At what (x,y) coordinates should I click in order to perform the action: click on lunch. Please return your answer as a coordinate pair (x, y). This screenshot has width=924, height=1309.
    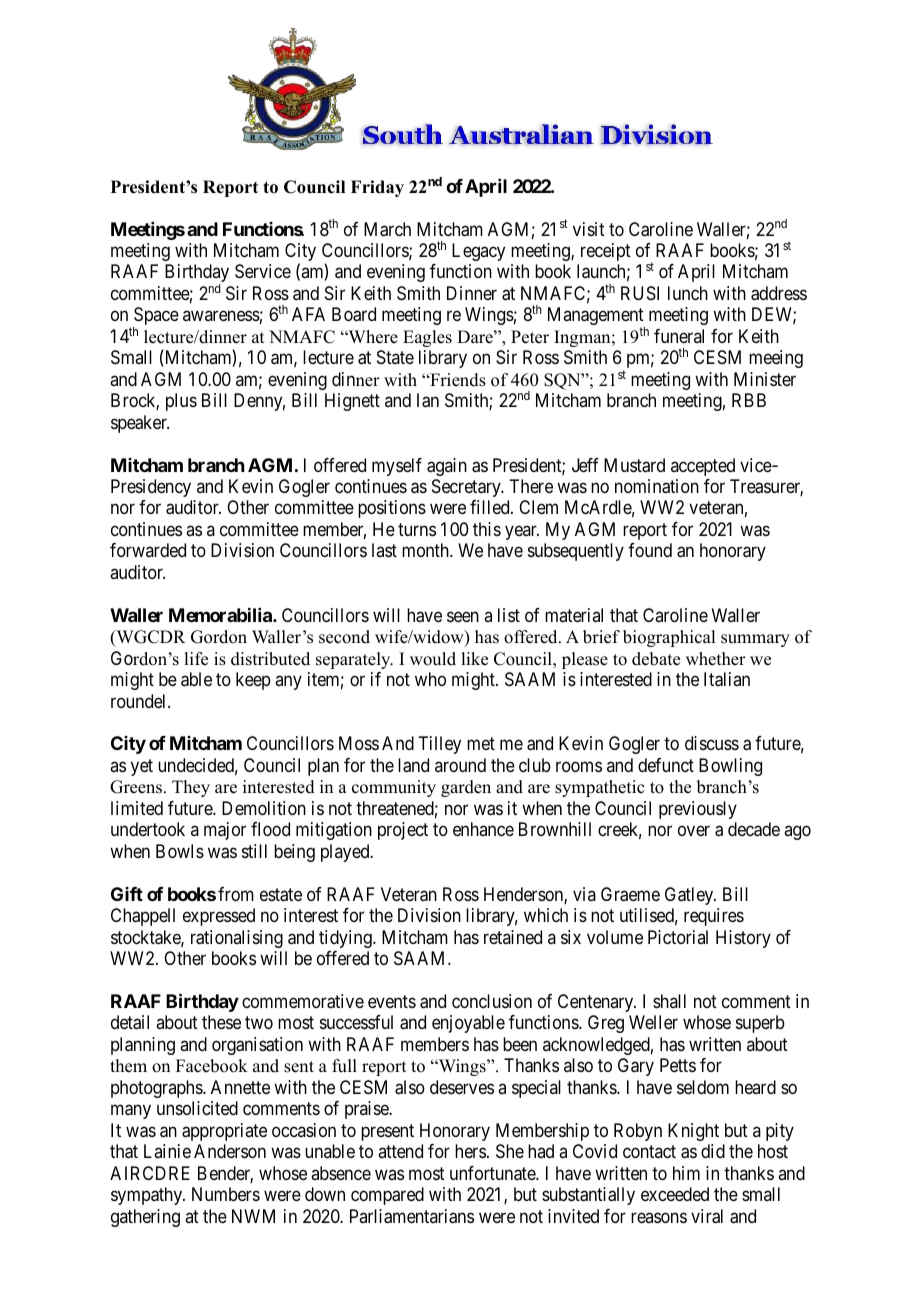
    Looking at the image, I should click on (688, 293).
